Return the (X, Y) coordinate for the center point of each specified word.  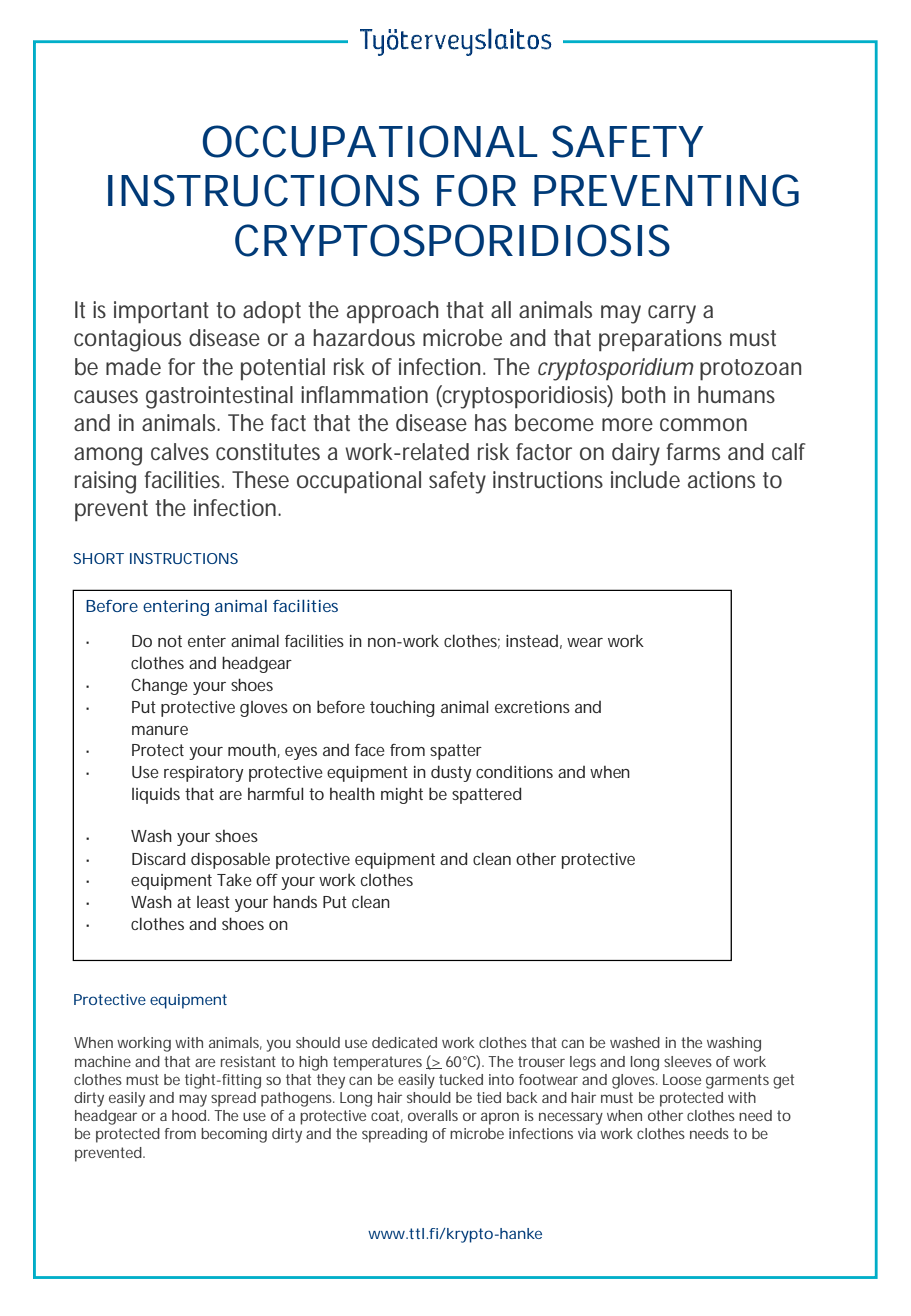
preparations (660, 340)
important (161, 312)
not (170, 641)
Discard (158, 858)
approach (392, 312)
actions (721, 480)
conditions (514, 772)
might (402, 796)
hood (190, 1115)
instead (532, 641)
